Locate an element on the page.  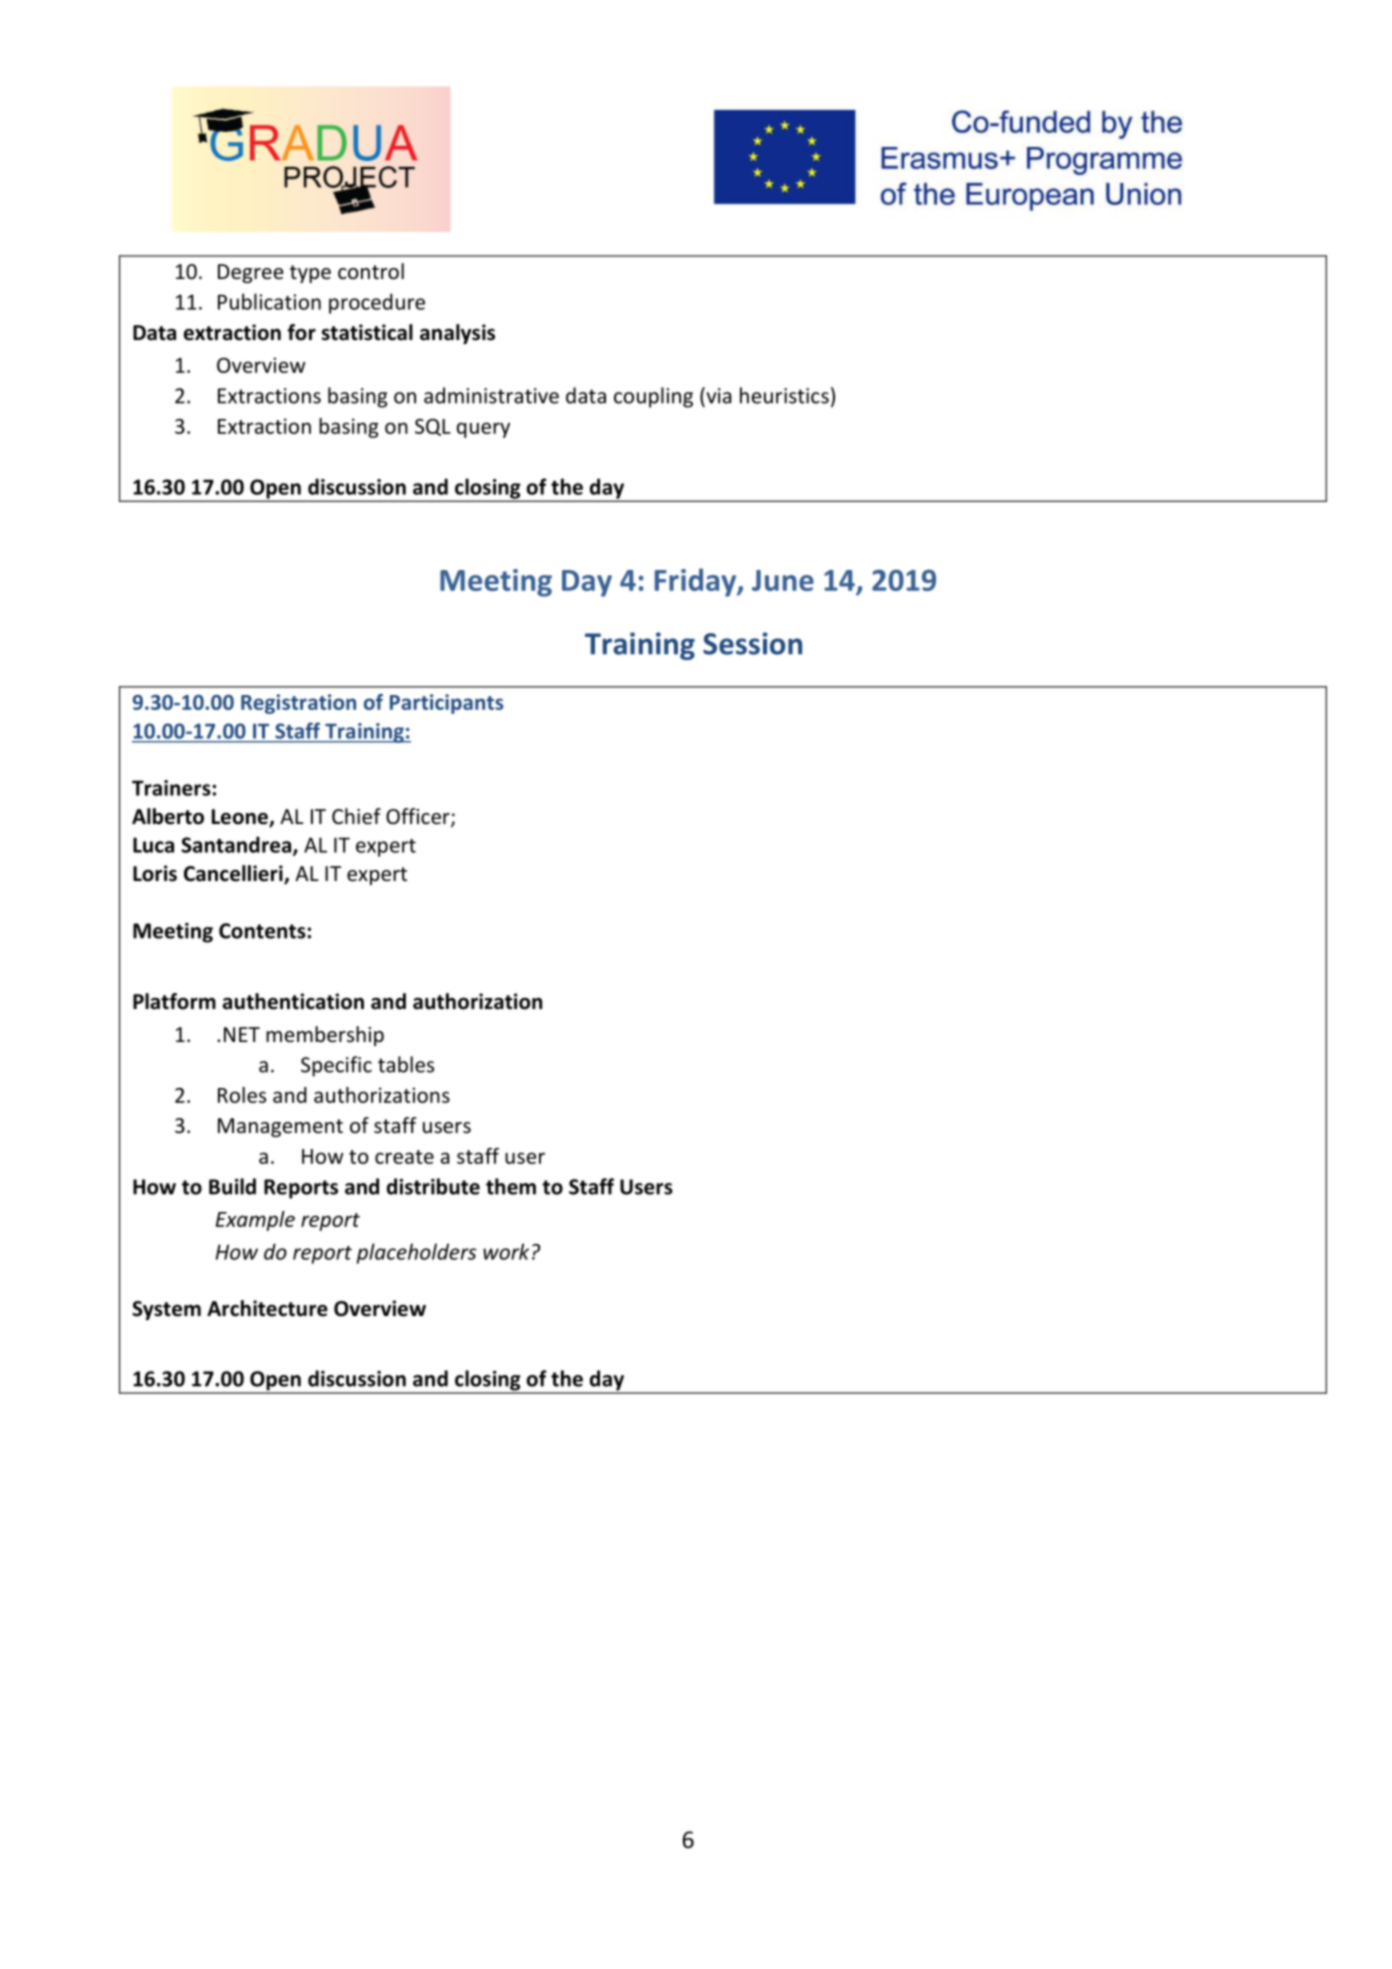
Officer is located at coordinates (419, 817).
